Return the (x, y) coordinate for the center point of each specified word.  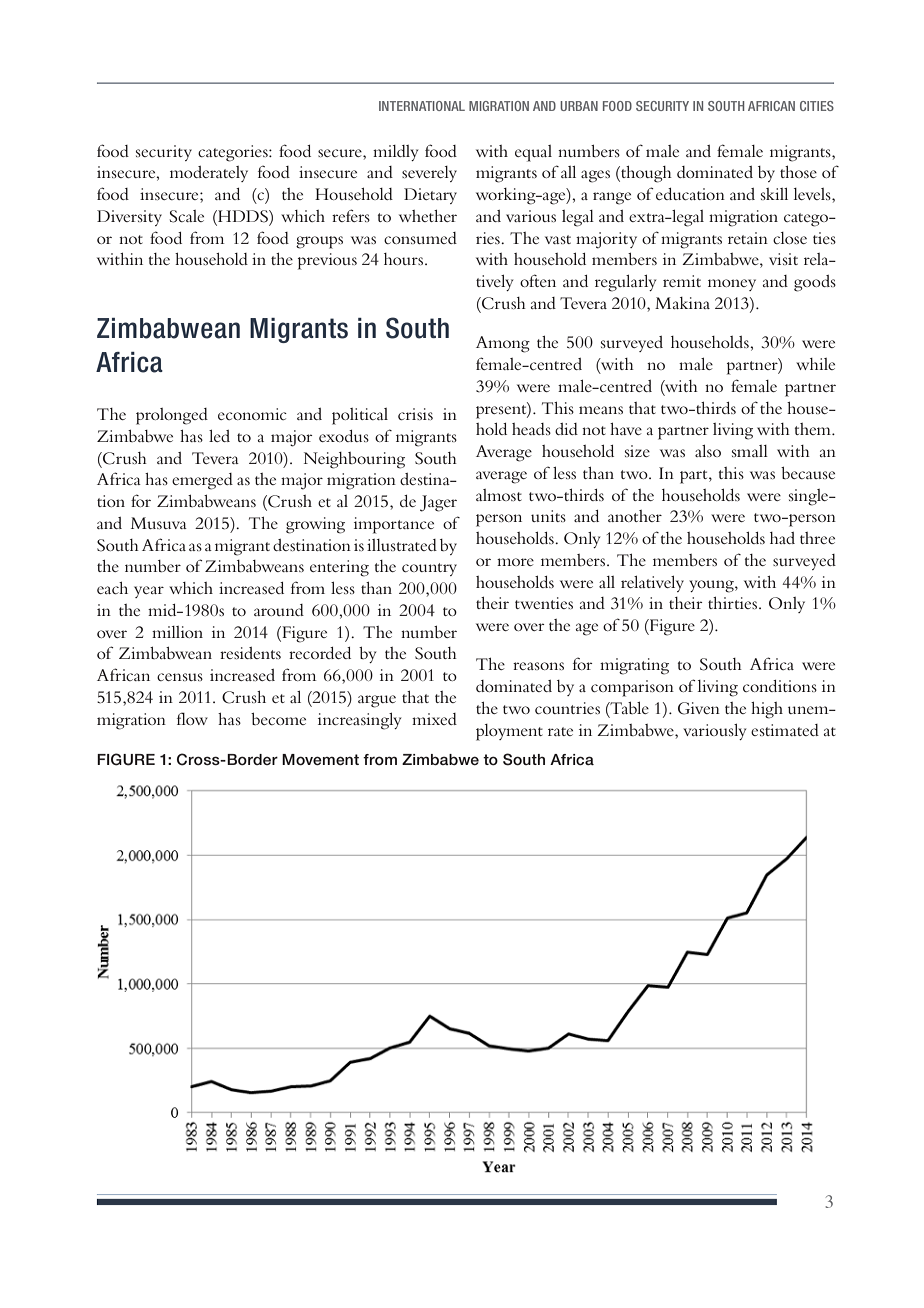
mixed (434, 719)
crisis (415, 414)
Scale (187, 216)
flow (192, 718)
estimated (785, 730)
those (798, 172)
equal (533, 153)
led (219, 435)
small (750, 451)
